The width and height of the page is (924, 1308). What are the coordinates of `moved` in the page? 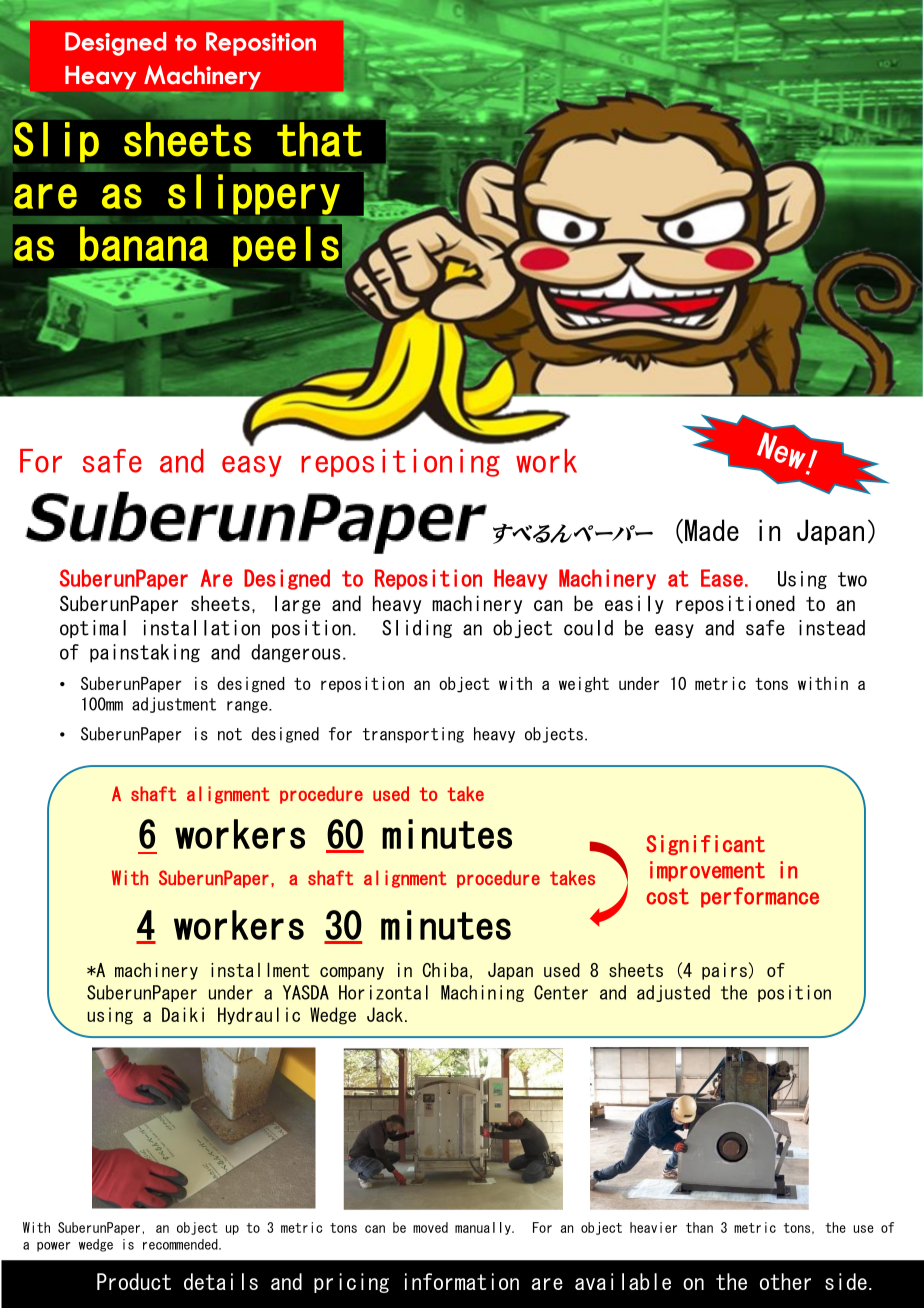 It's located at (430, 1227).
